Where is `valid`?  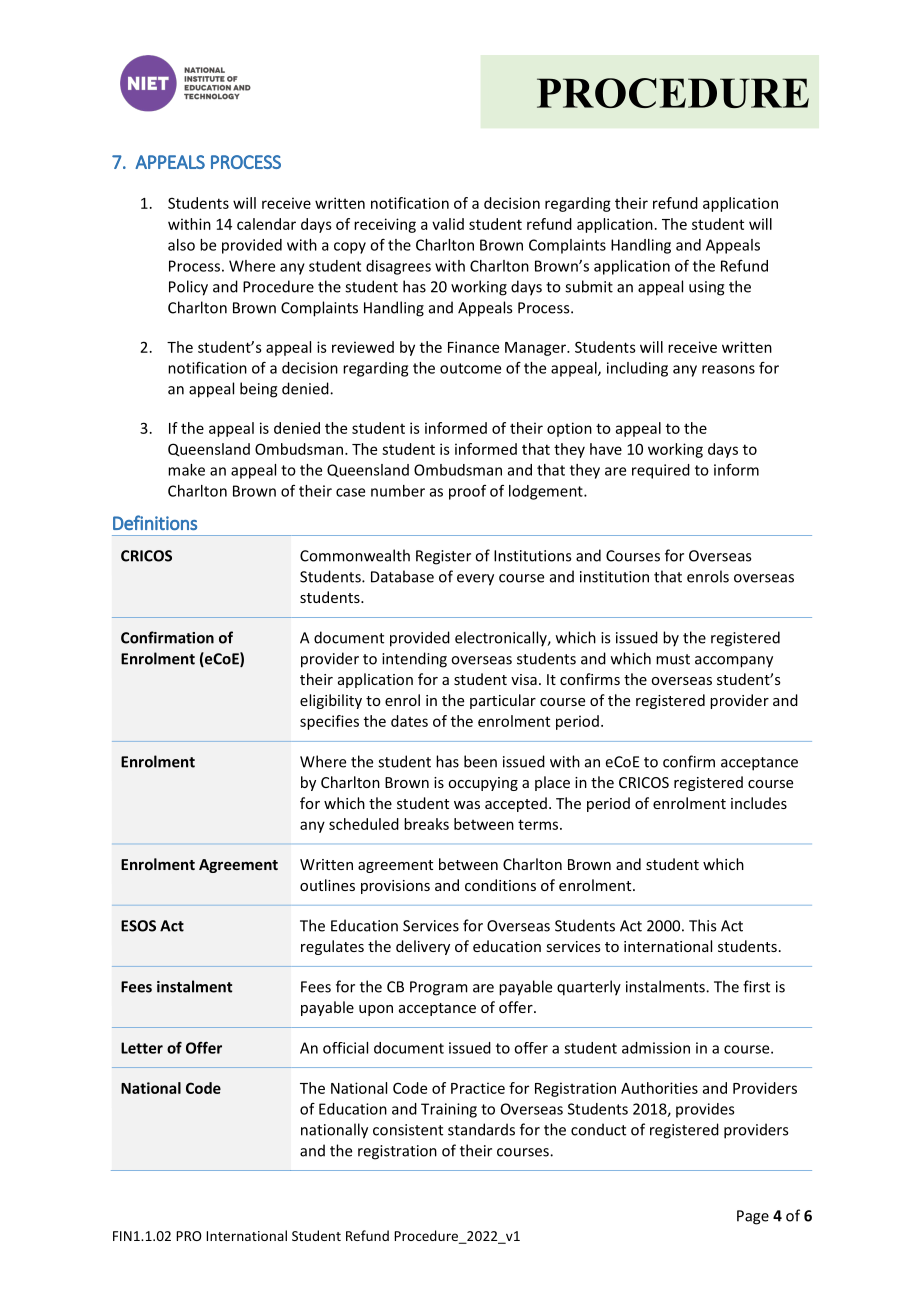 valid is located at coordinates (448, 224).
